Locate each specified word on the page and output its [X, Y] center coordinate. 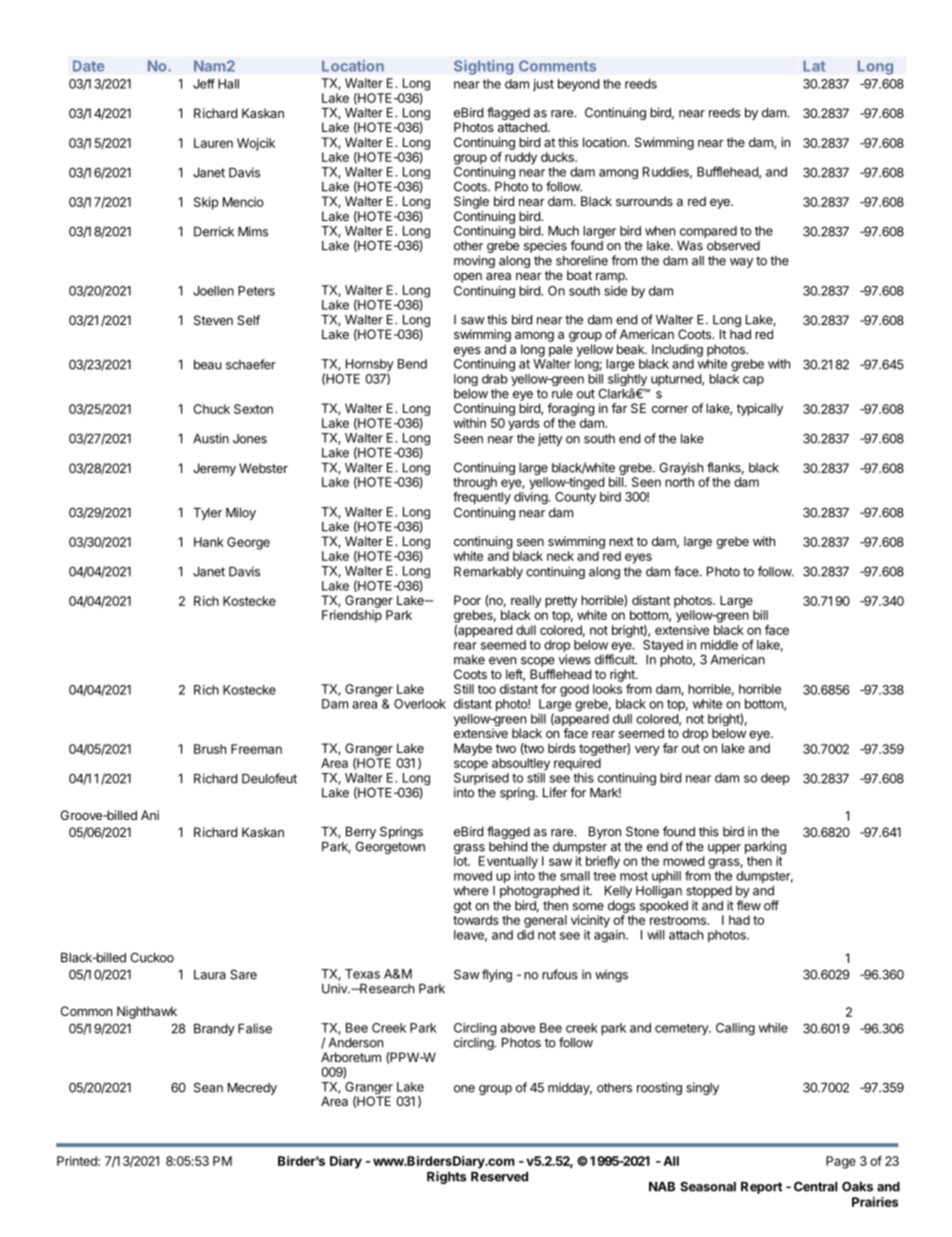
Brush [210, 749]
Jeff [204, 84]
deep [775, 779]
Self [248, 320]
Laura [210, 975]
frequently [482, 498]
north [679, 482]
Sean [208, 1087]
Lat [814, 66]
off [771, 905]
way [741, 263]
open [468, 278]
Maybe [473, 749]
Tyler [207, 514]
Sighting [484, 67]
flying [497, 975]
